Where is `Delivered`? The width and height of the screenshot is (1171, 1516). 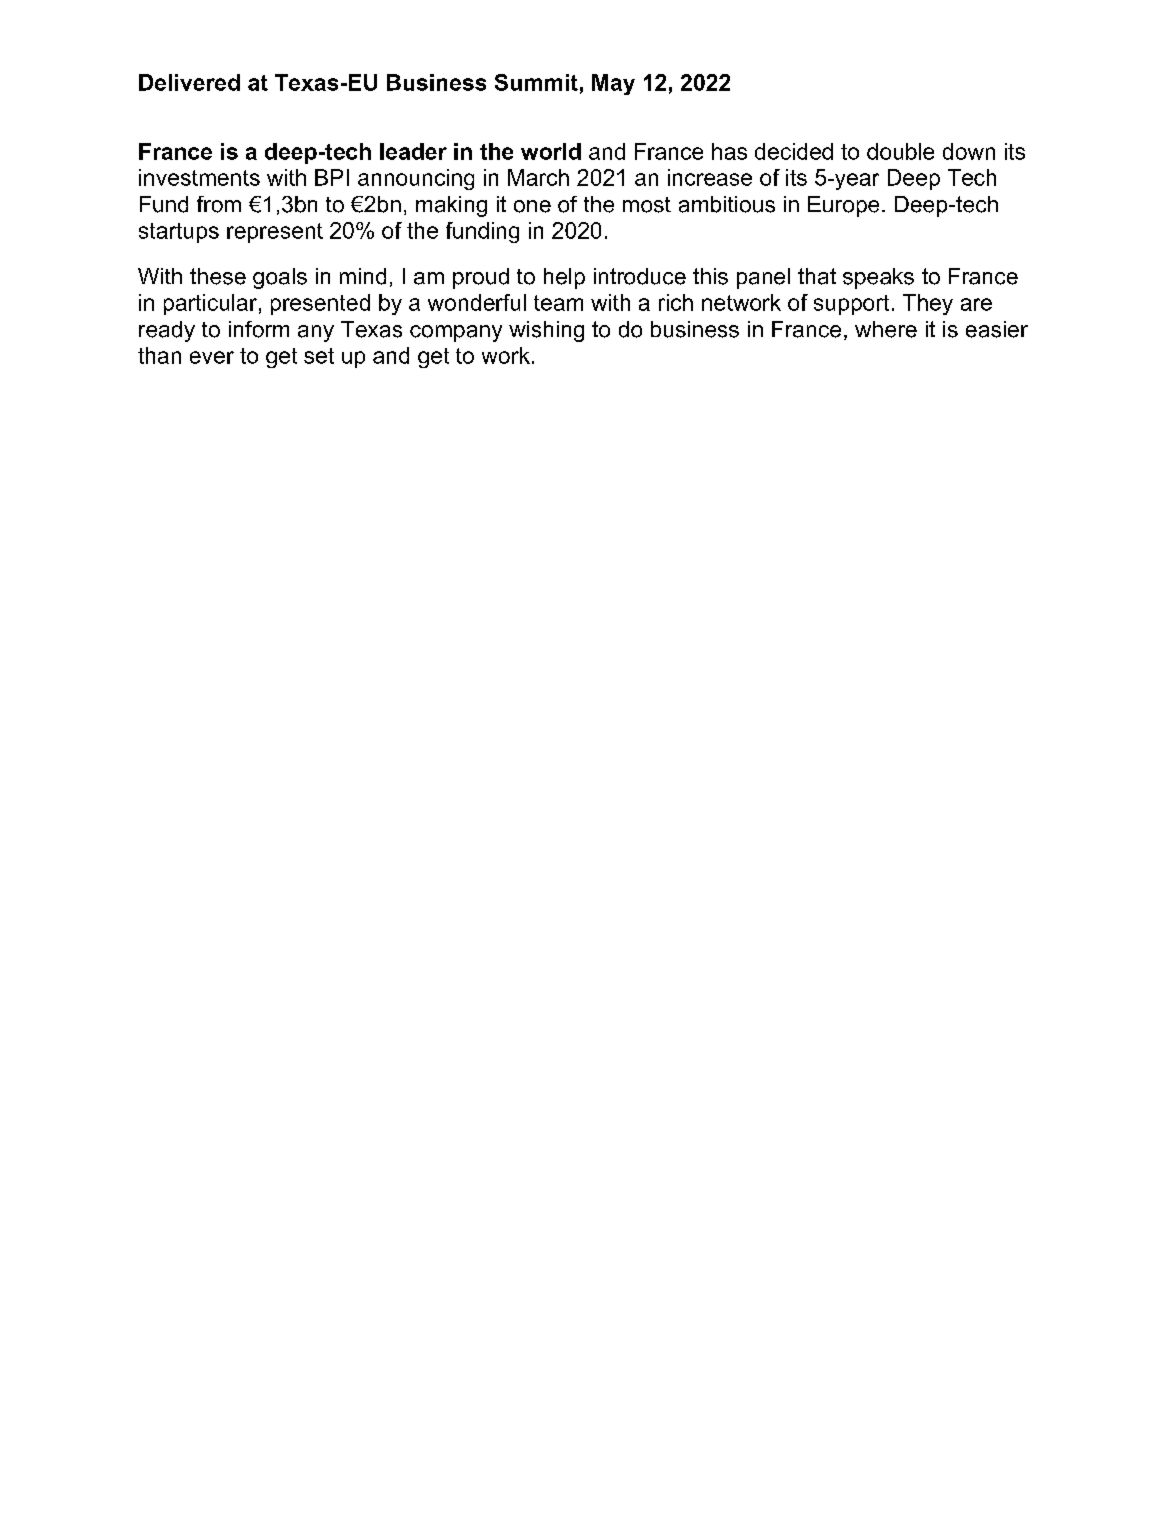
Delivered is located at coordinates (189, 82).
